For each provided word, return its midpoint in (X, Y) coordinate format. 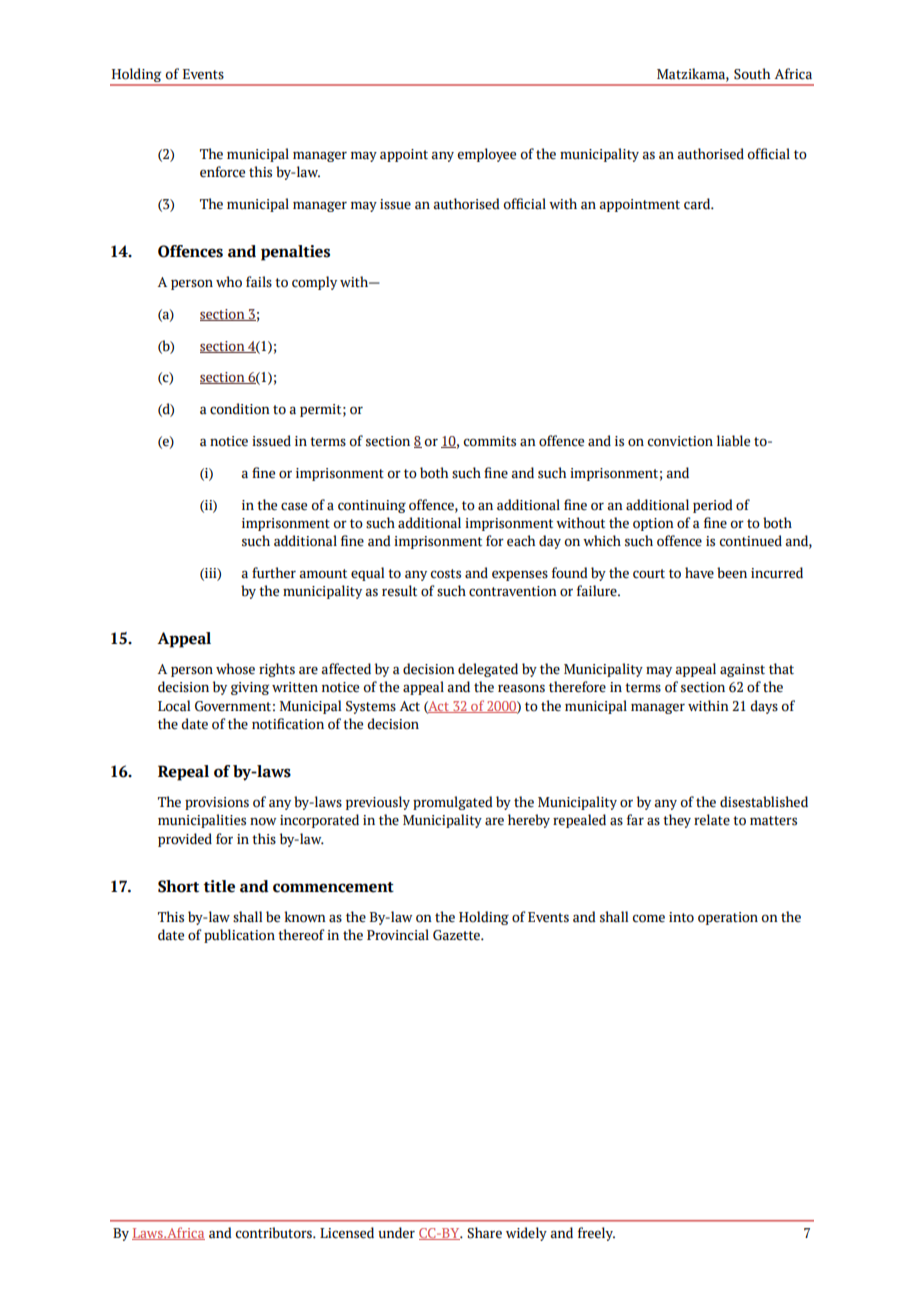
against (742, 670)
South (752, 74)
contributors (275, 1233)
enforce (222, 172)
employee (487, 155)
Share (484, 1233)
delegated (488, 670)
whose (235, 669)
